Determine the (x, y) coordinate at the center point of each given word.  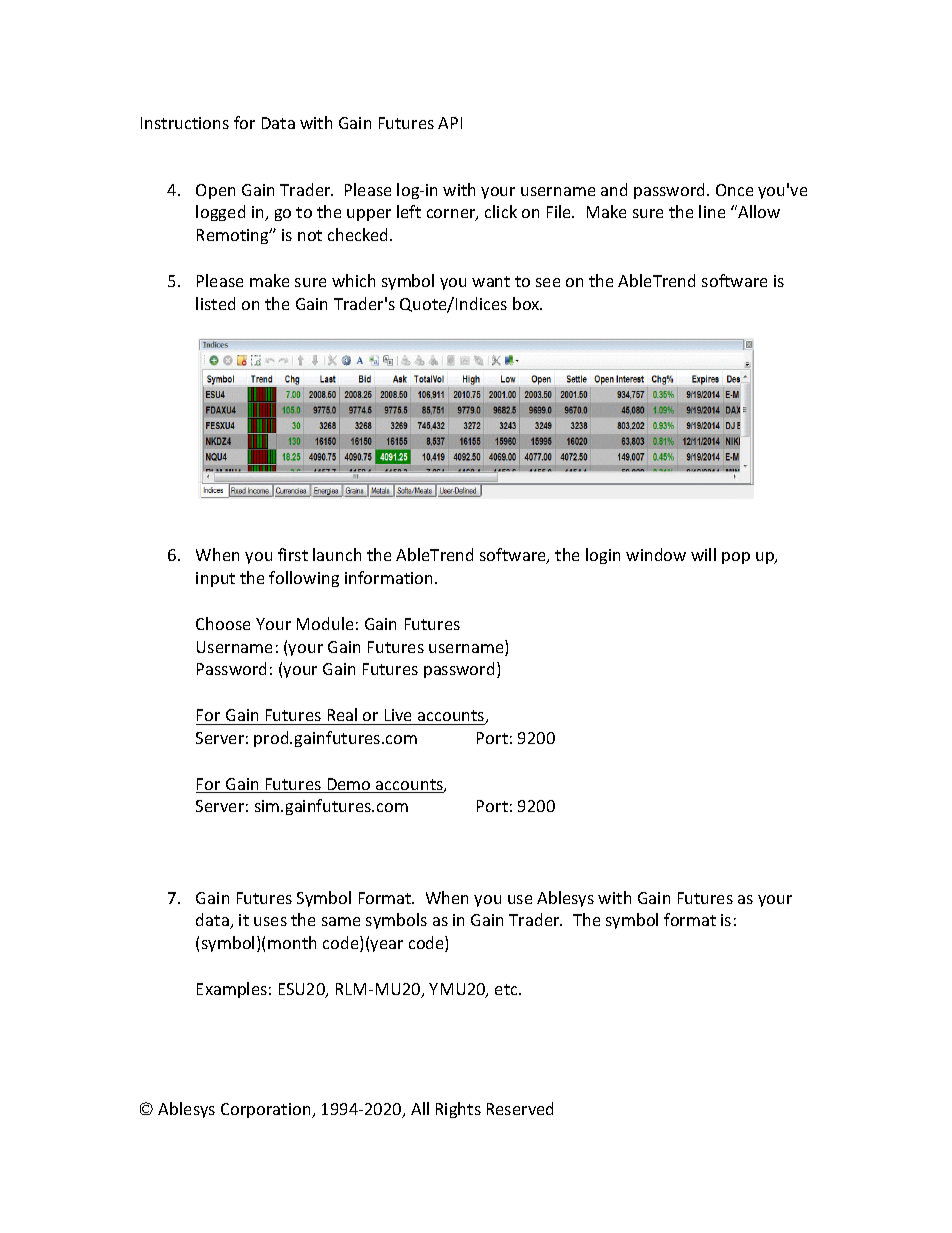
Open (215, 191)
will (703, 554)
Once (734, 190)
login (603, 556)
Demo (349, 785)
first (293, 554)
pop (736, 558)
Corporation (267, 1110)
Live (398, 715)
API (450, 123)
